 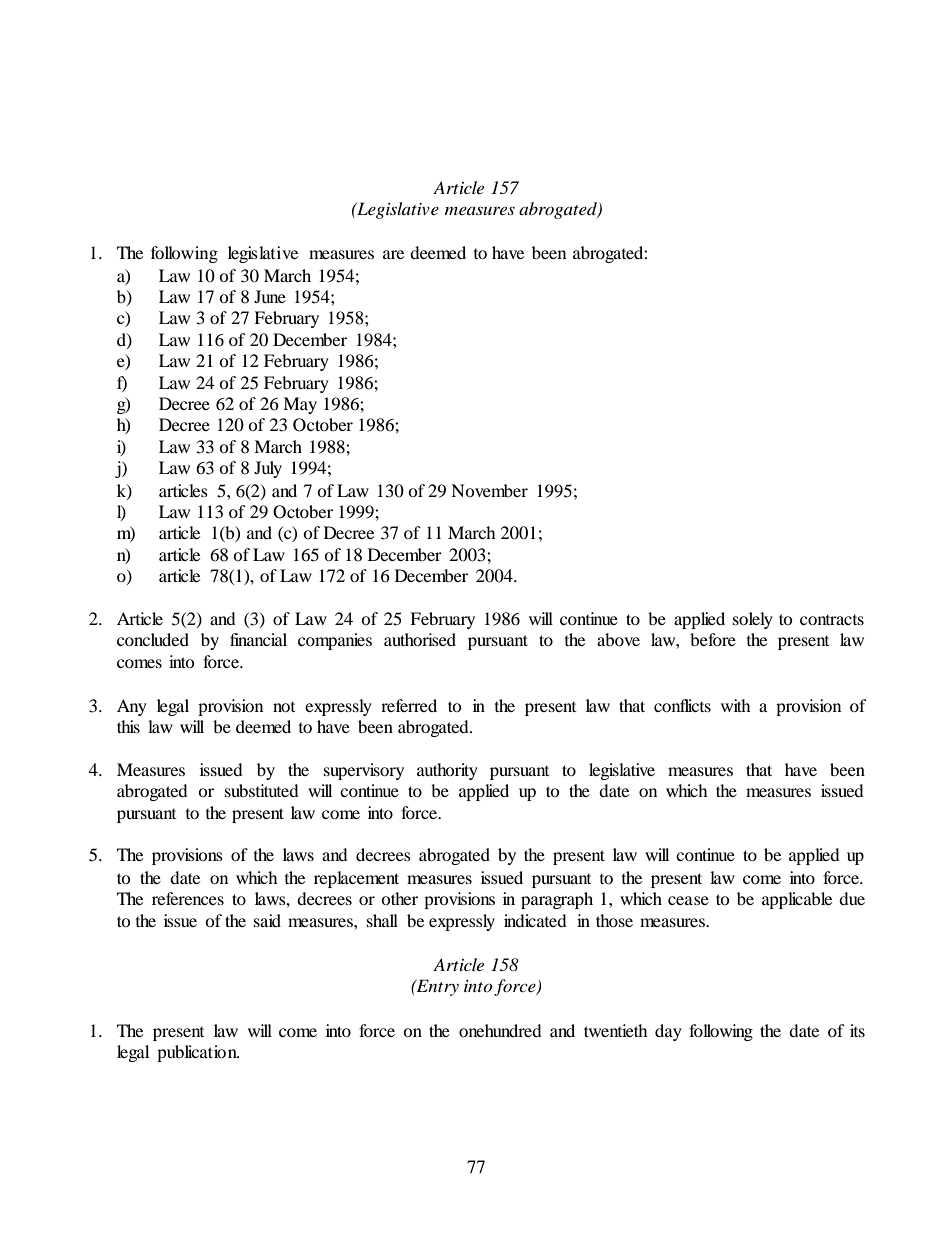 I want to click on July, so click(x=268, y=469).
